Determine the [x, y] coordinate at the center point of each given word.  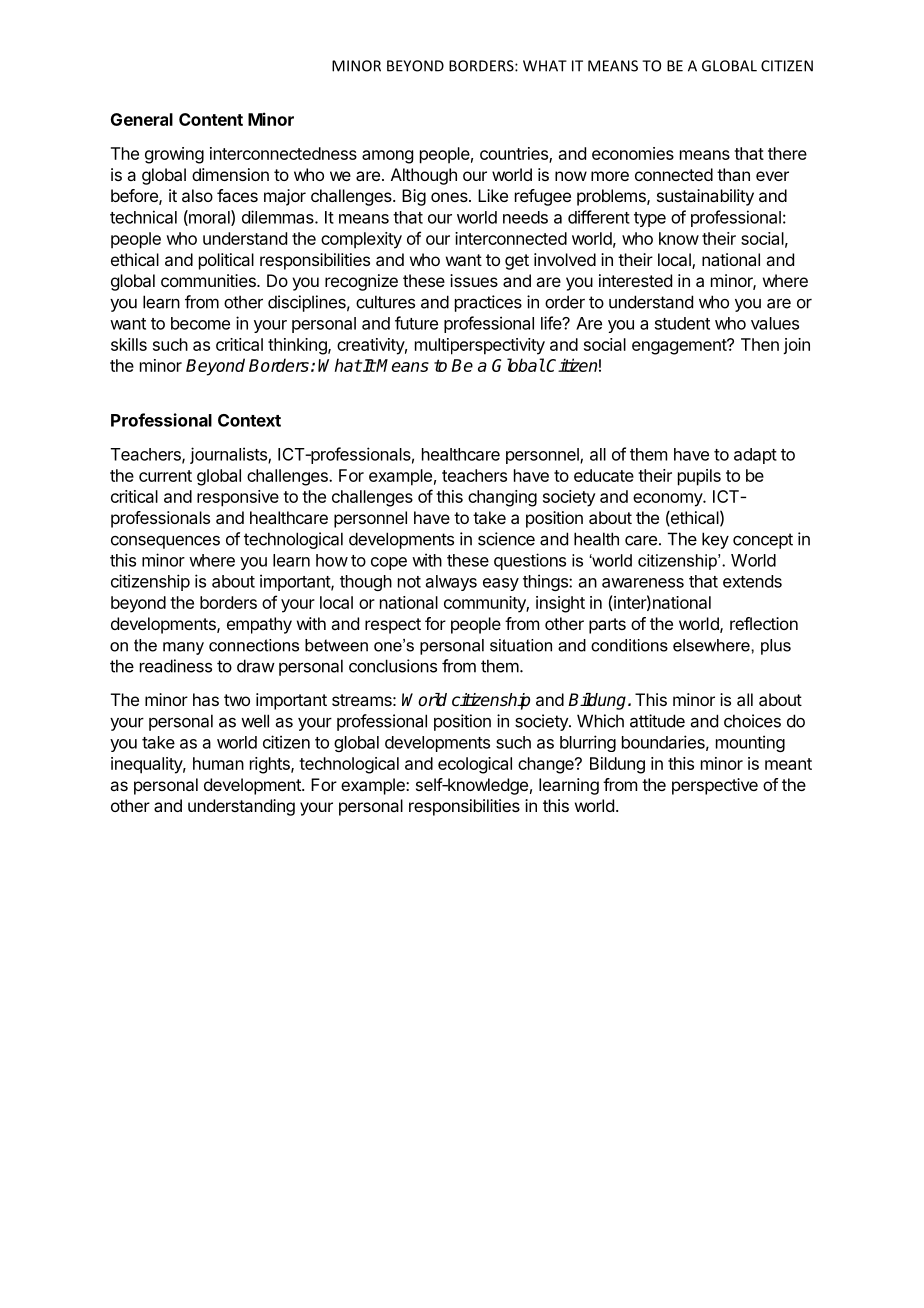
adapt [755, 456]
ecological [475, 765]
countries [515, 155]
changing [502, 498]
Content [211, 119]
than [733, 174]
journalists [229, 455]
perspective [715, 786]
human [218, 763]
